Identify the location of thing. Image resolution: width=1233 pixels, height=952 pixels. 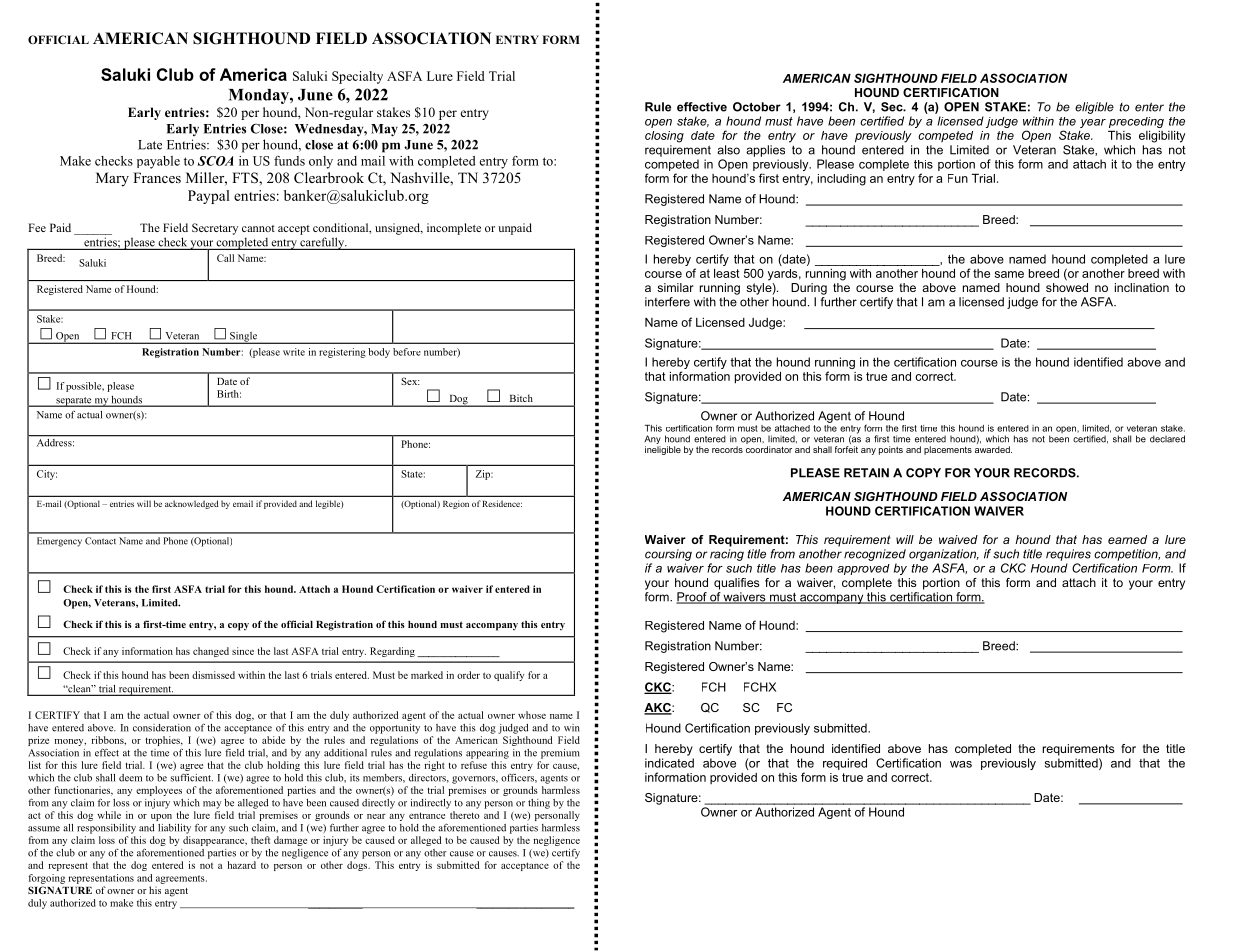
(539, 804).
